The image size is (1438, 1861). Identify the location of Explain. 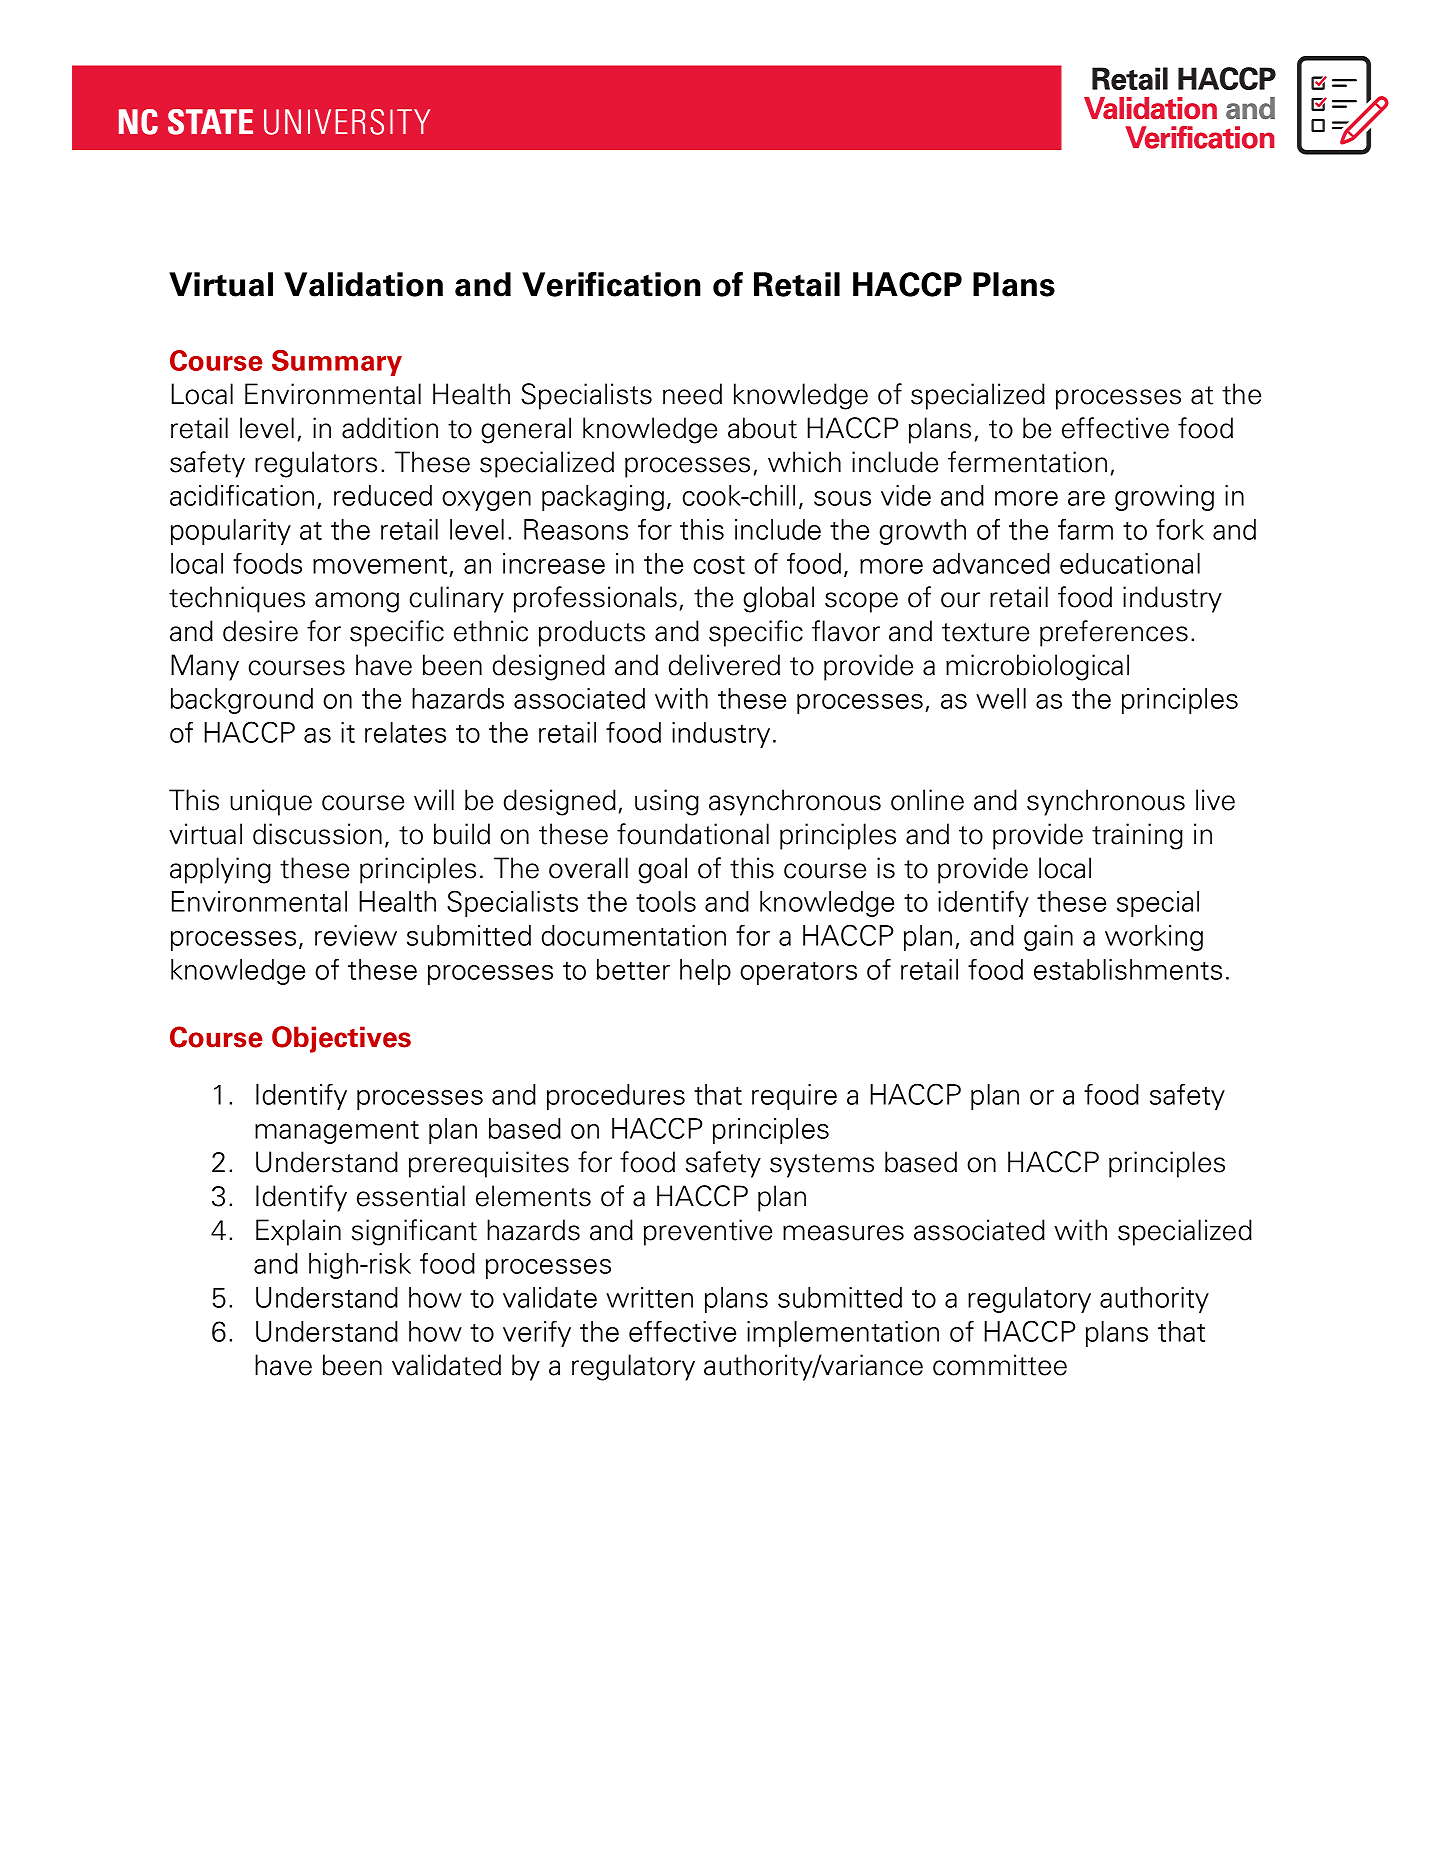
(298, 1232).
